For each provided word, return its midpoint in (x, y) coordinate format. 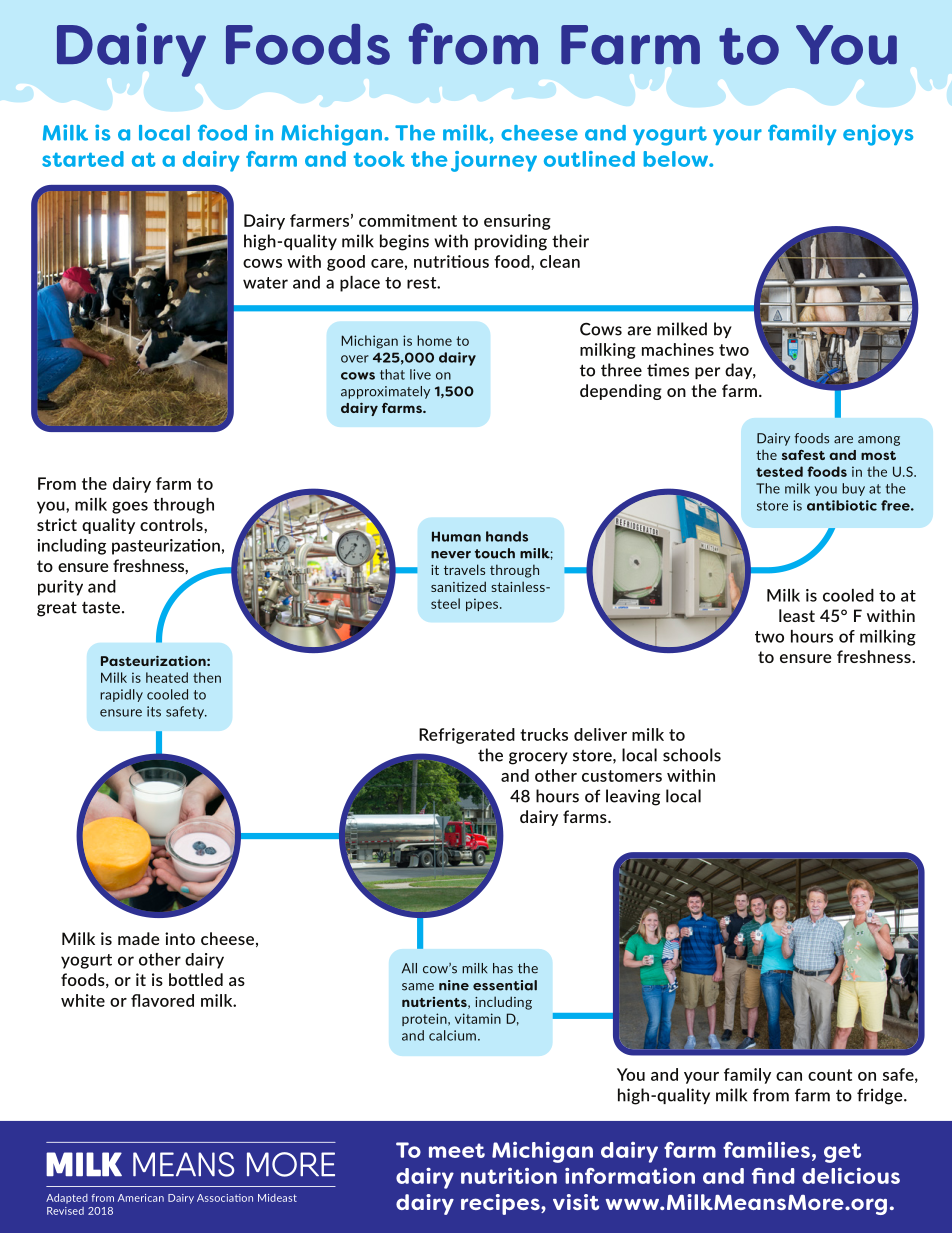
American (141, 1198)
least (797, 615)
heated (167, 677)
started (83, 159)
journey (494, 161)
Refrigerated (467, 736)
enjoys (878, 135)
